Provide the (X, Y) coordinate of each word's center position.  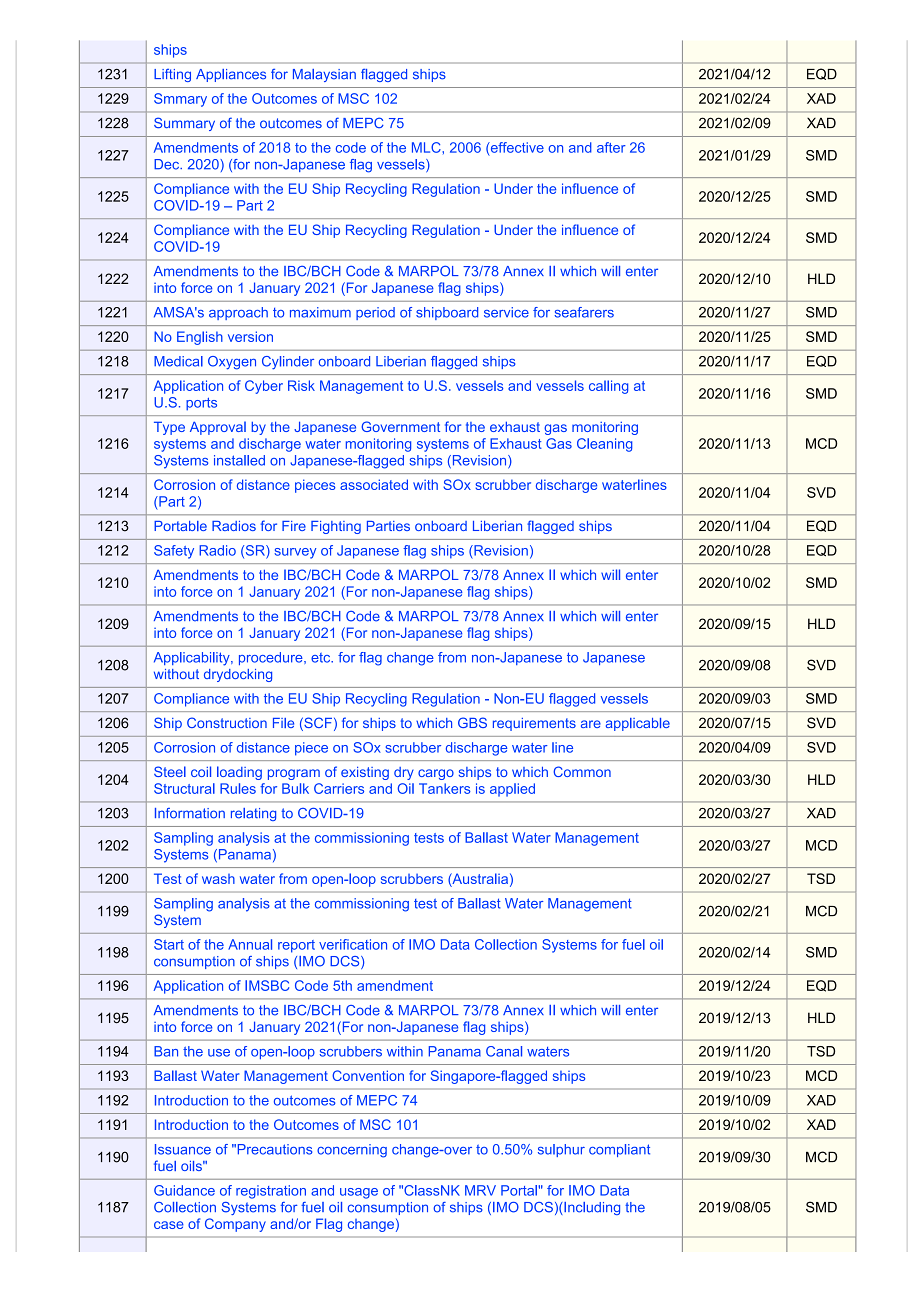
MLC (427, 147)
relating (253, 814)
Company (235, 1225)
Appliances (231, 75)
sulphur (561, 1150)
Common (582, 771)
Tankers (445, 788)
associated (374, 484)
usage (359, 1193)
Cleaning (605, 445)
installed (239, 460)
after (611, 147)
